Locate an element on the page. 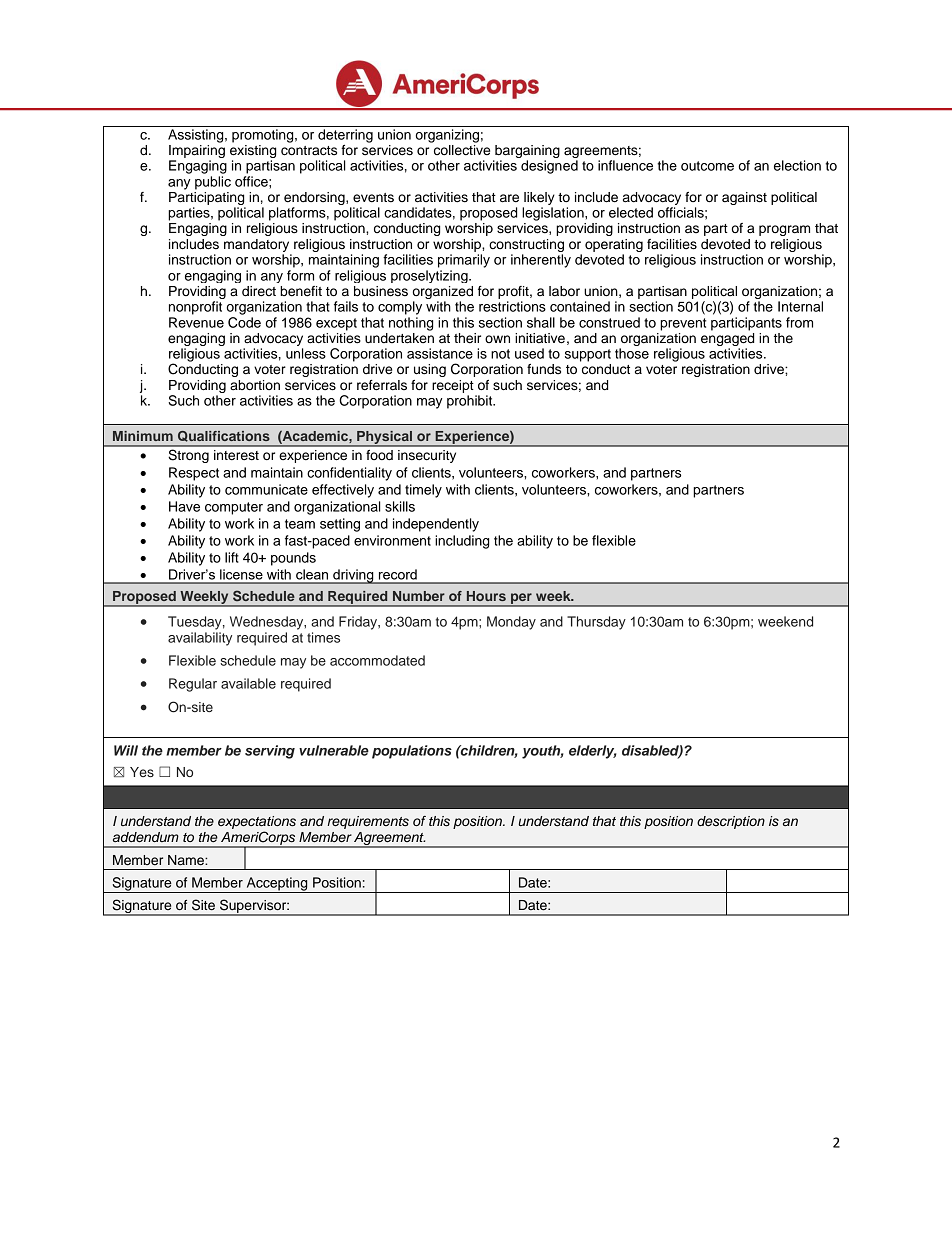 The image size is (952, 1233). requirements is located at coordinates (368, 822).
